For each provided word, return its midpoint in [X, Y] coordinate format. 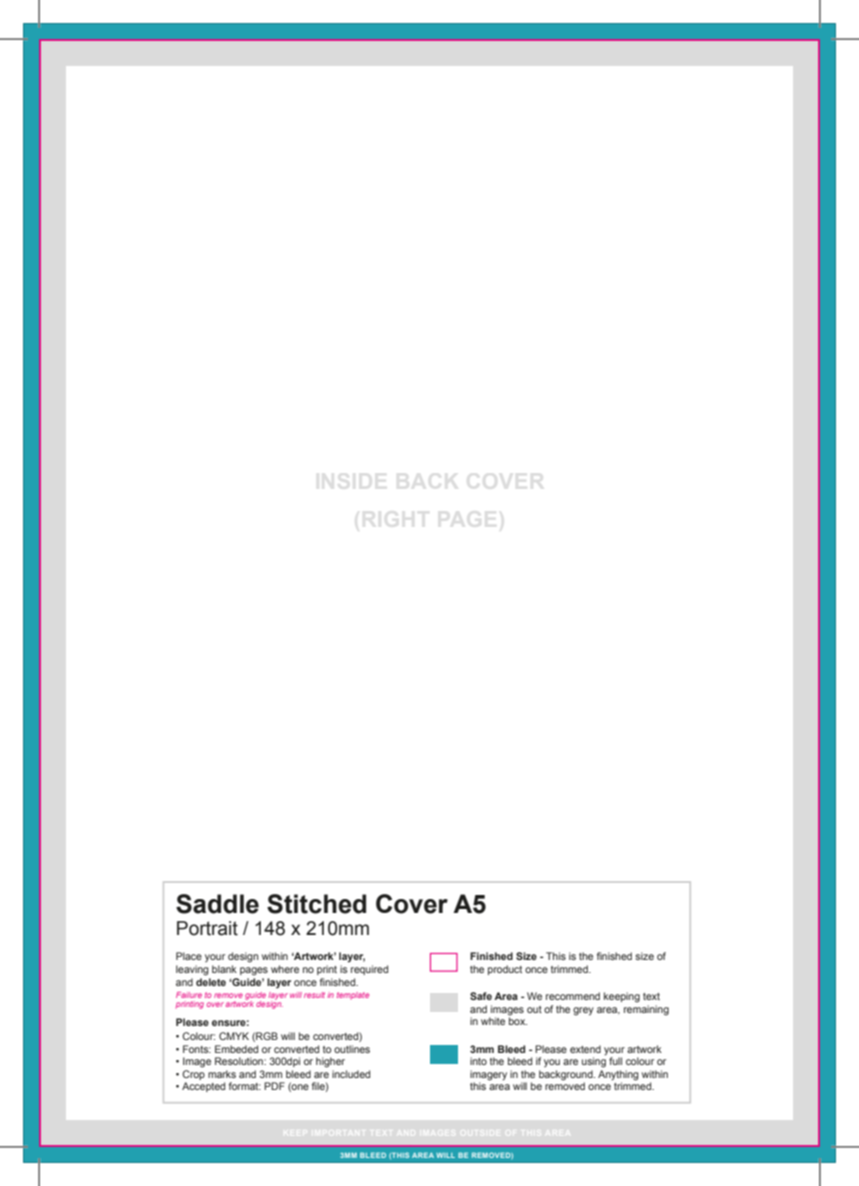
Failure [189, 995]
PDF [274, 1086]
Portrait [207, 928]
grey [583, 1011]
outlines [352, 1049]
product [505, 970]
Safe [481, 996]
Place [189, 956]
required [369, 970]
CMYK [234, 1036]
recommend [573, 996]
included [351, 1074]
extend [585, 1049]
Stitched [316, 904]
